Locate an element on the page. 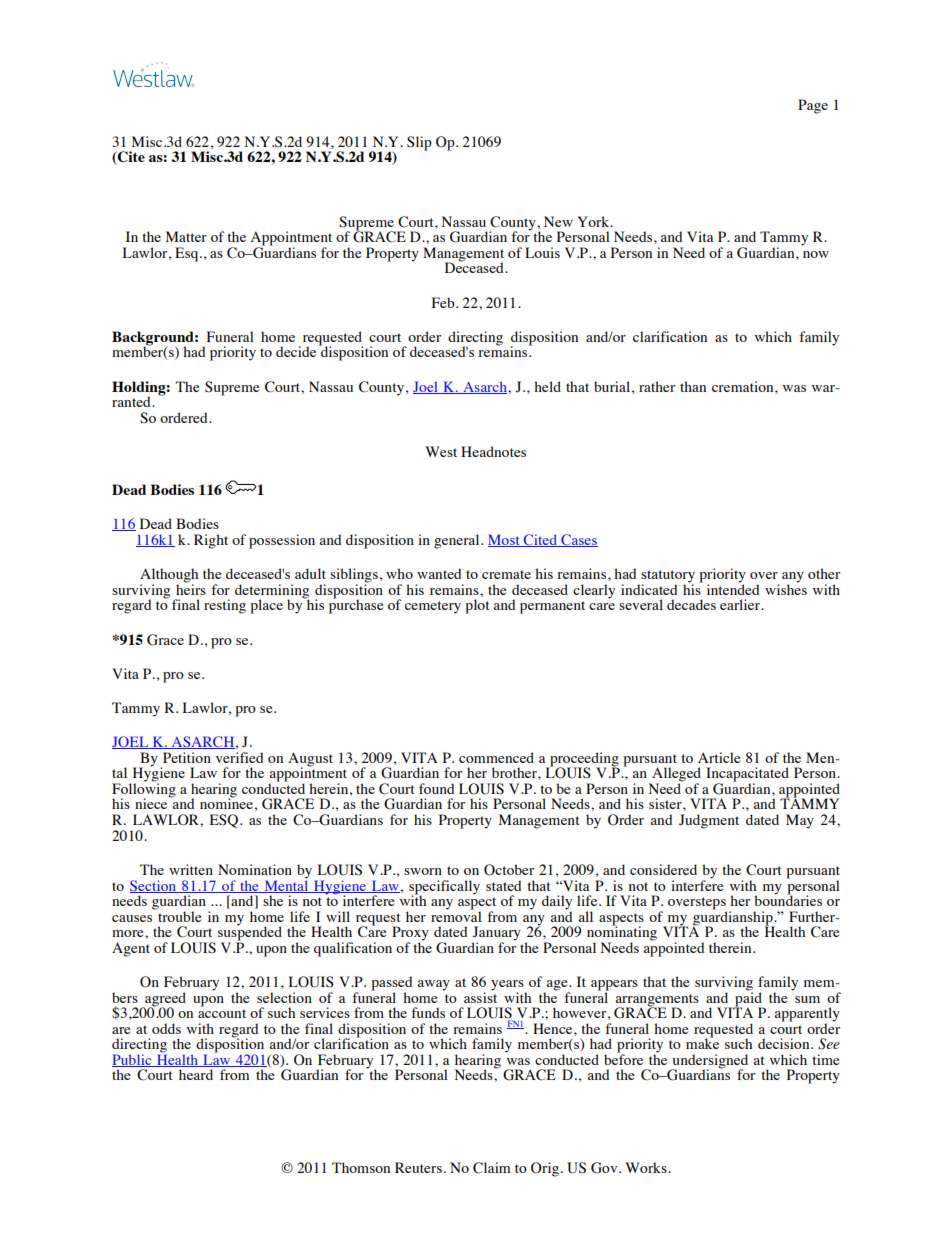 The height and width of the page is (1233, 952). cremation is located at coordinates (744, 386).
